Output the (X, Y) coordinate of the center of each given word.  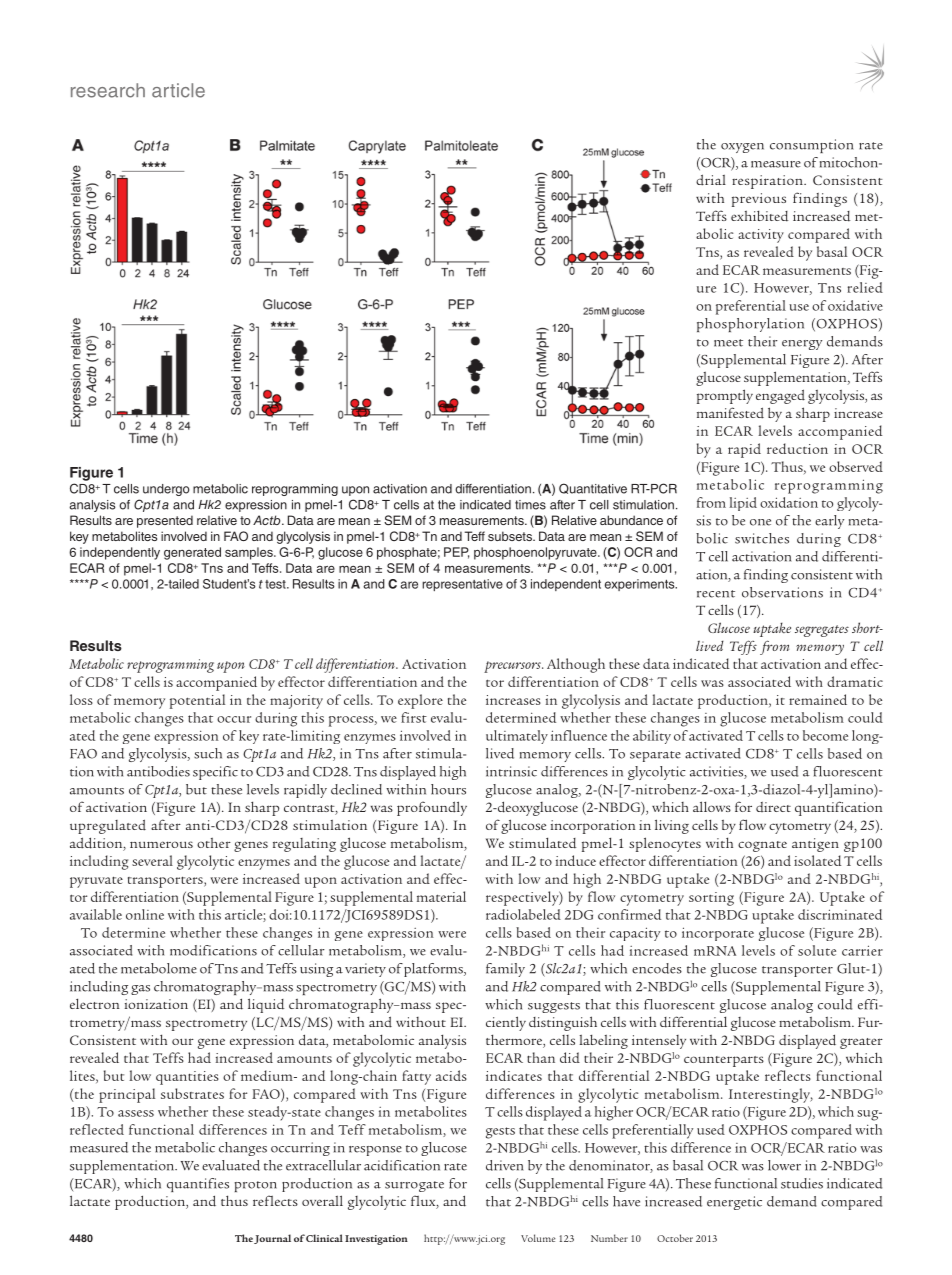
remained (818, 699)
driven (505, 1165)
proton (255, 1186)
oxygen (742, 148)
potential (197, 701)
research (108, 90)
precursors (513, 667)
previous (759, 200)
